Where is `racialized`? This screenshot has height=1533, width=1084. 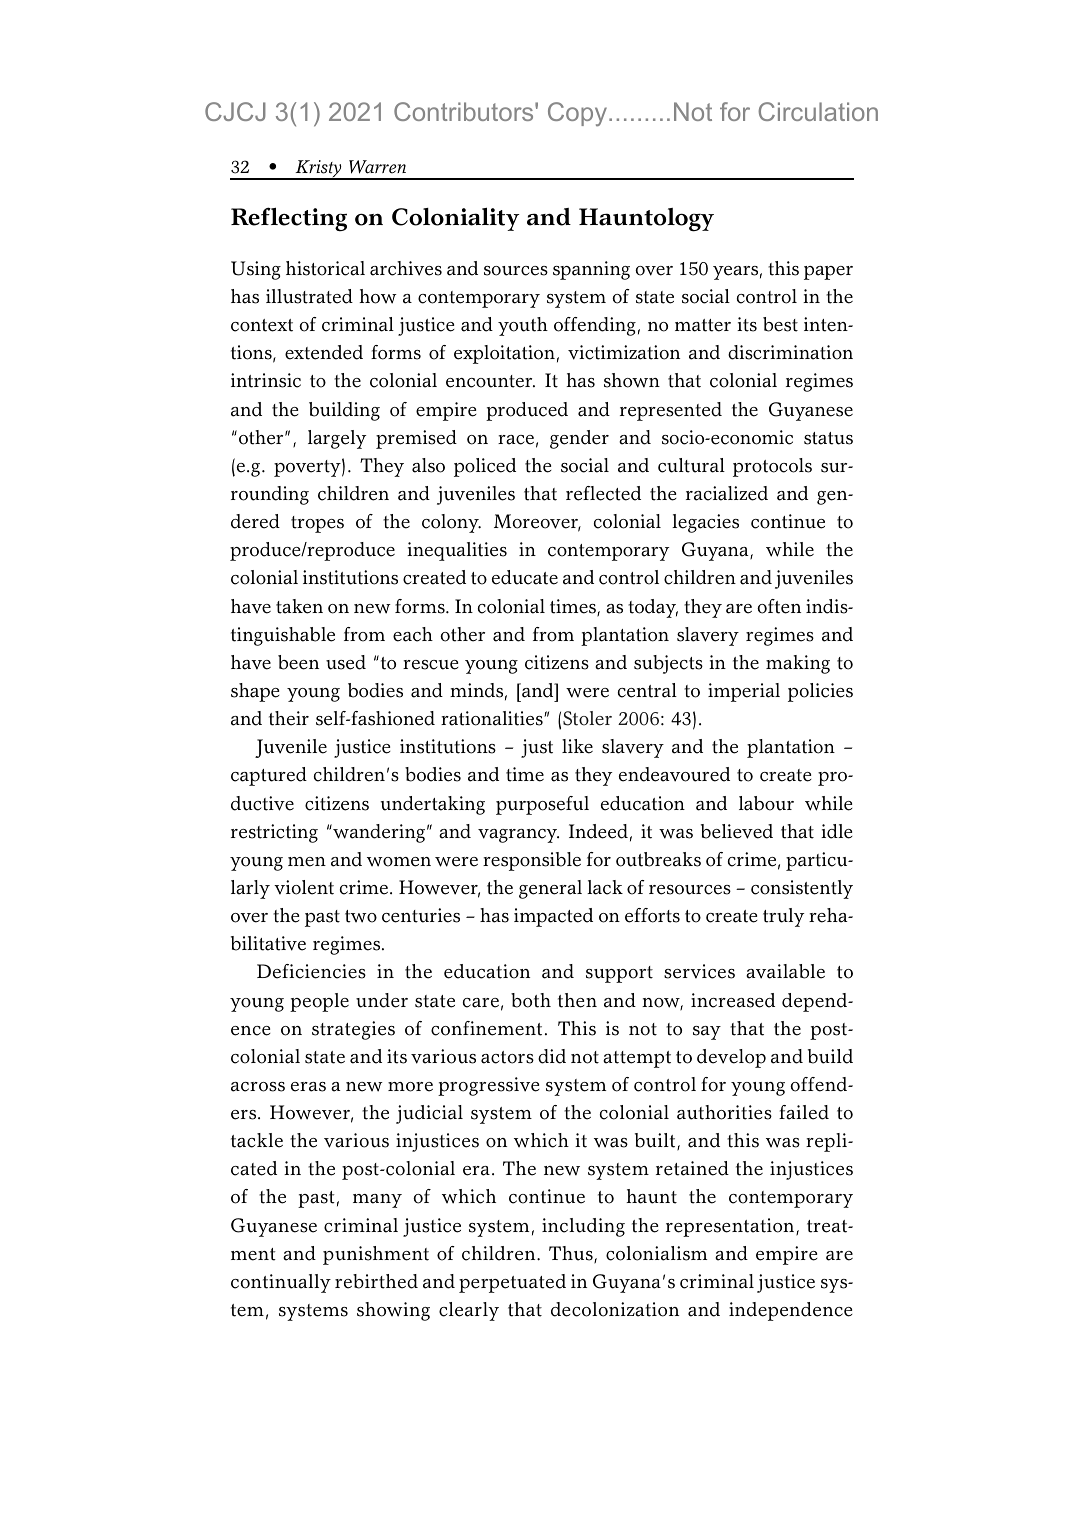 racialized is located at coordinates (727, 493).
